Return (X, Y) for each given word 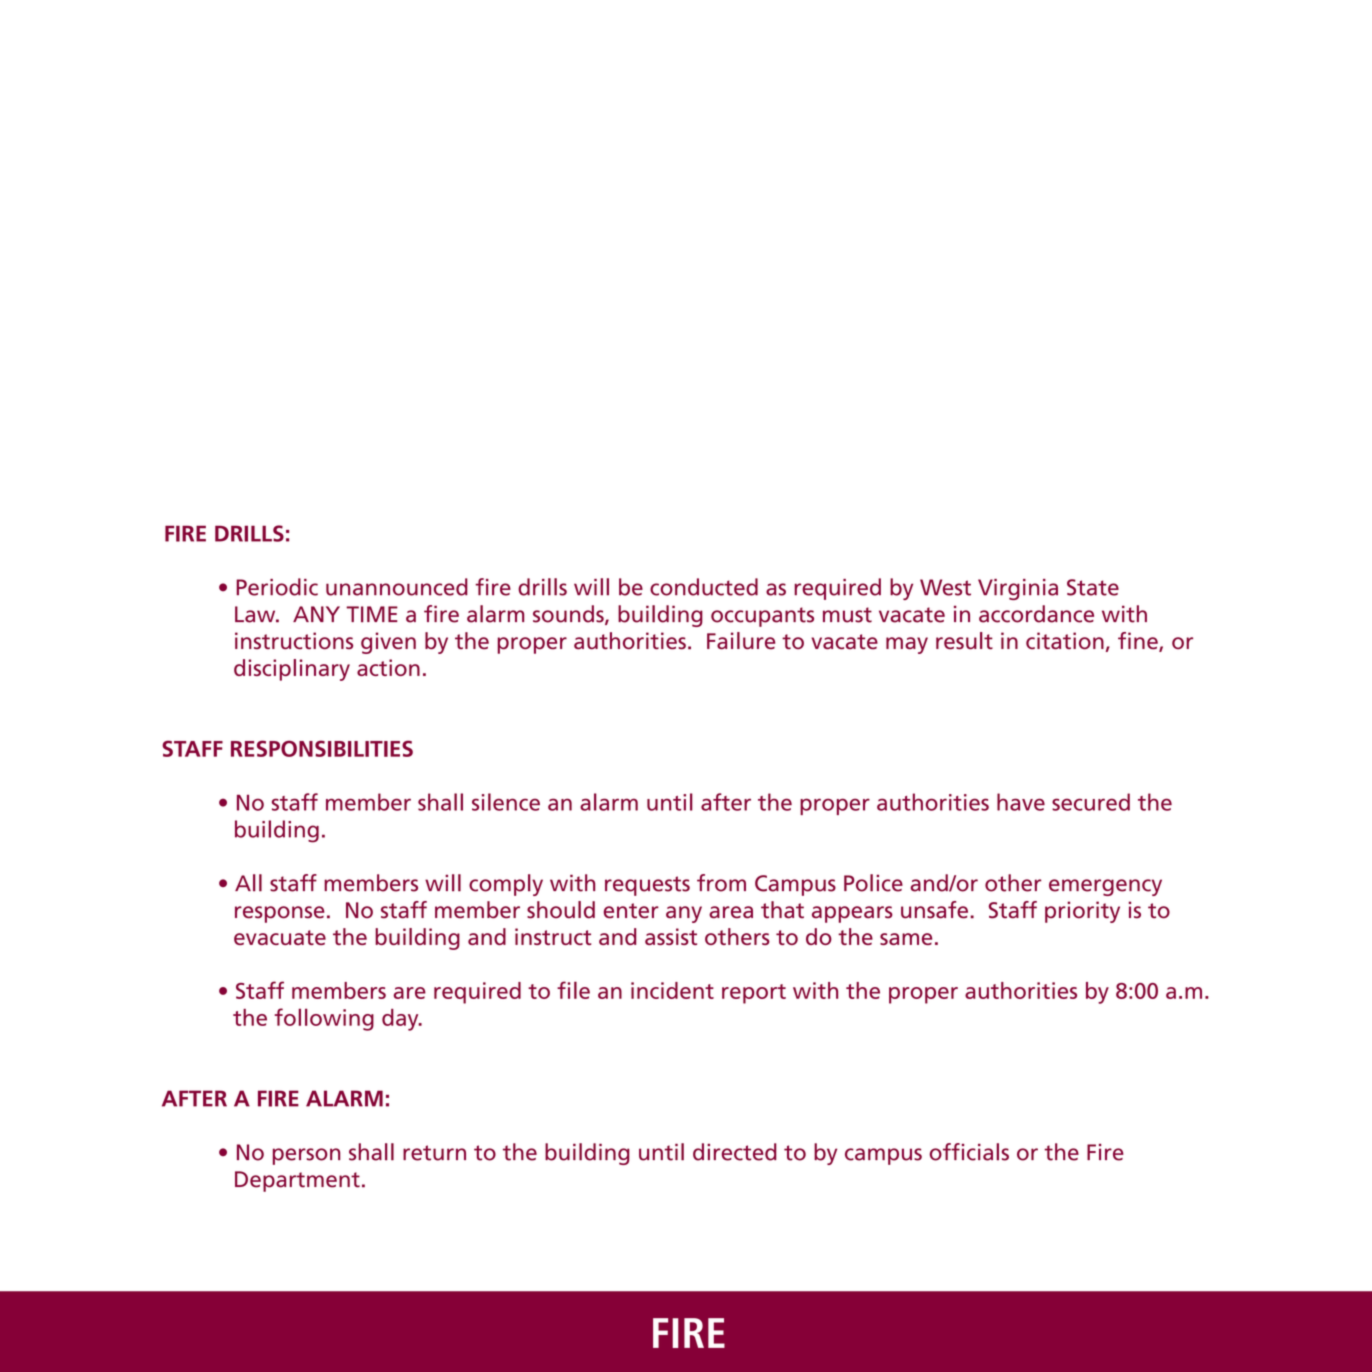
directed (735, 1152)
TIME (372, 614)
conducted (704, 587)
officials (969, 1152)
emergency (1105, 887)
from (721, 883)
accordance (1036, 614)
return (434, 1153)
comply (506, 885)
